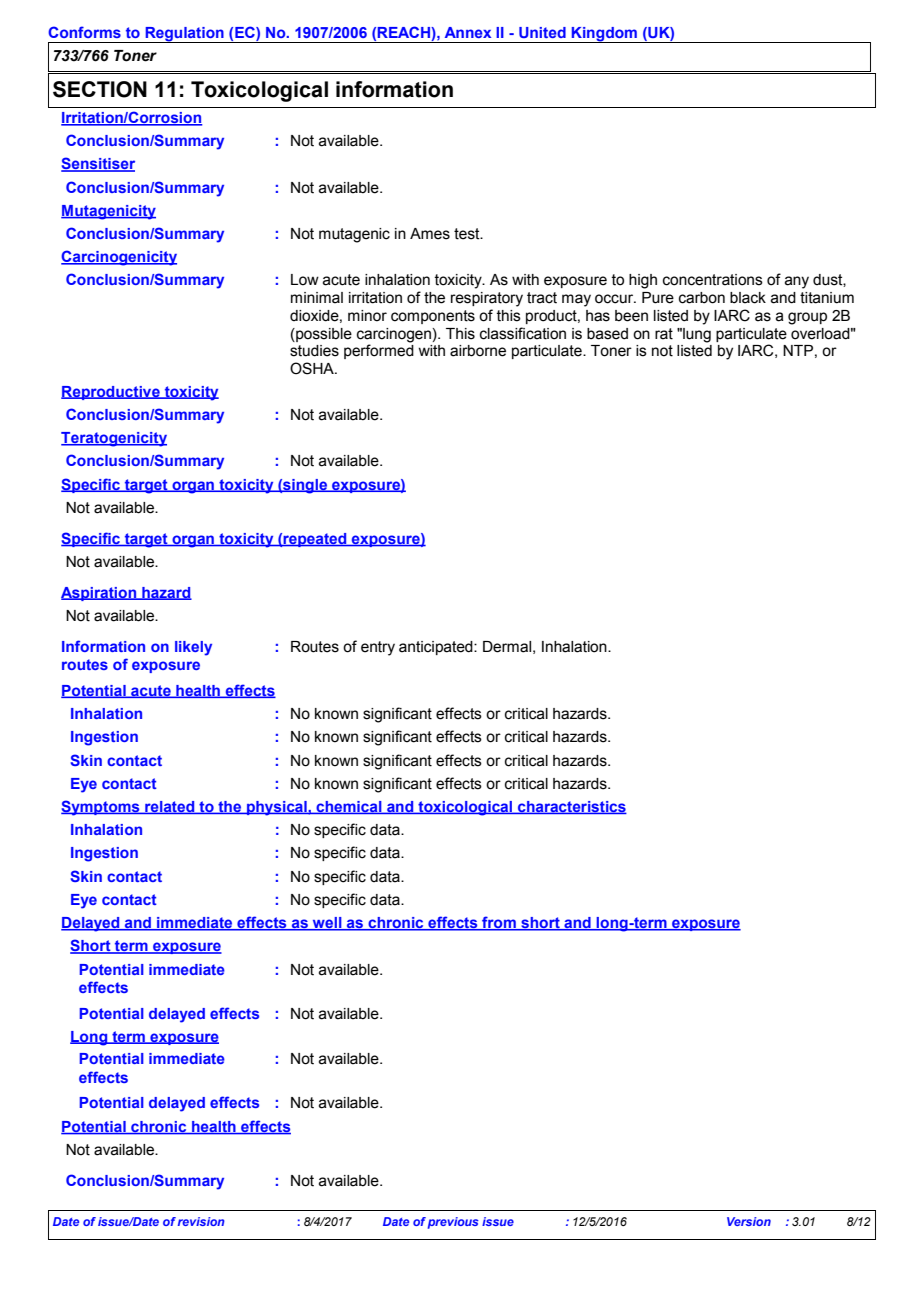 Image resolution: width=924 pixels, height=1308 pixels. Describe the element at coordinates (468, 32) in the page. I see `Annex` at that location.
